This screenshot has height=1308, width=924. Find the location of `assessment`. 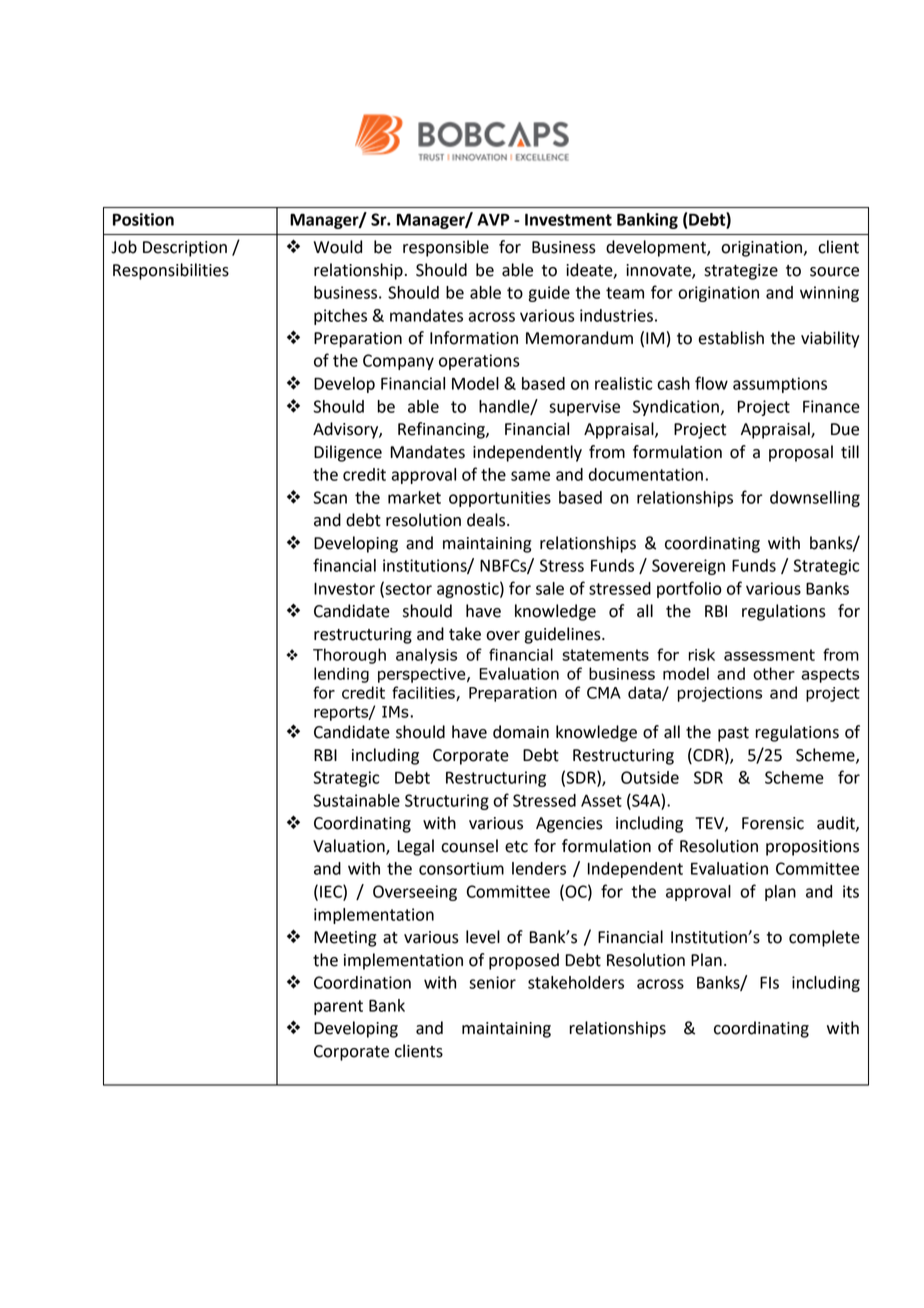

assessment is located at coordinates (769, 655).
